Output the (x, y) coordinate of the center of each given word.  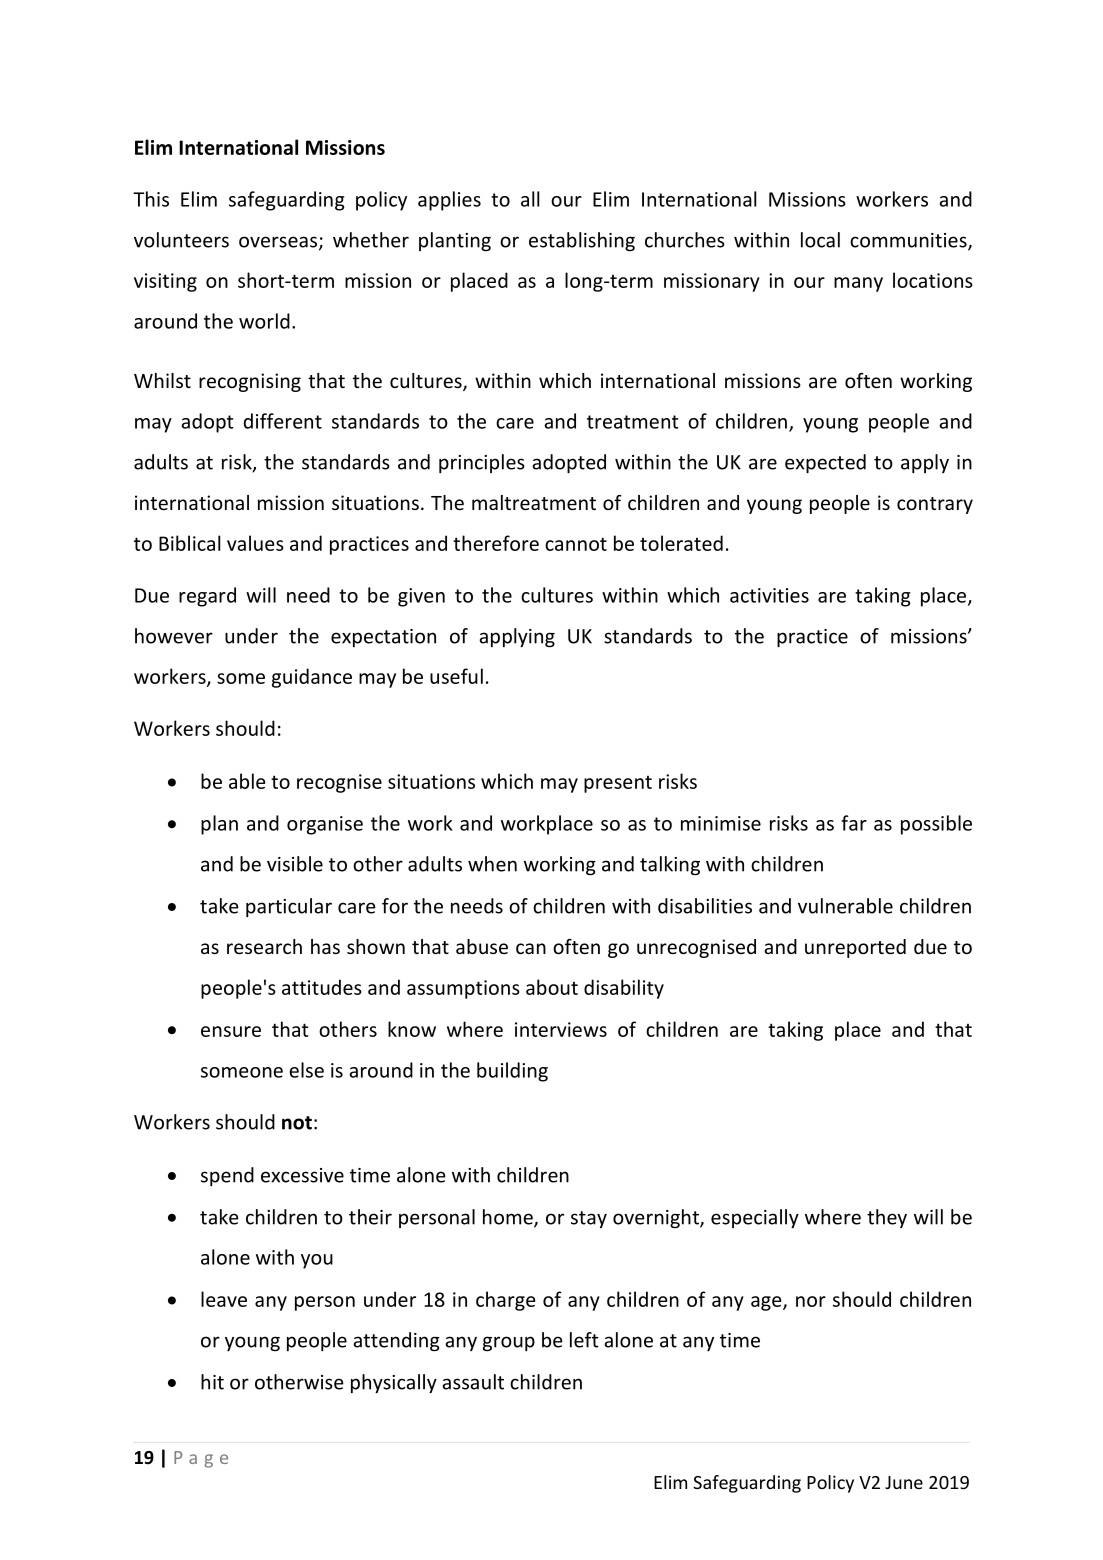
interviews (561, 1029)
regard (207, 597)
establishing (582, 242)
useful (456, 676)
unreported (855, 948)
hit (212, 1382)
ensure (231, 1031)
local (820, 240)
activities (769, 595)
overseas (279, 243)
